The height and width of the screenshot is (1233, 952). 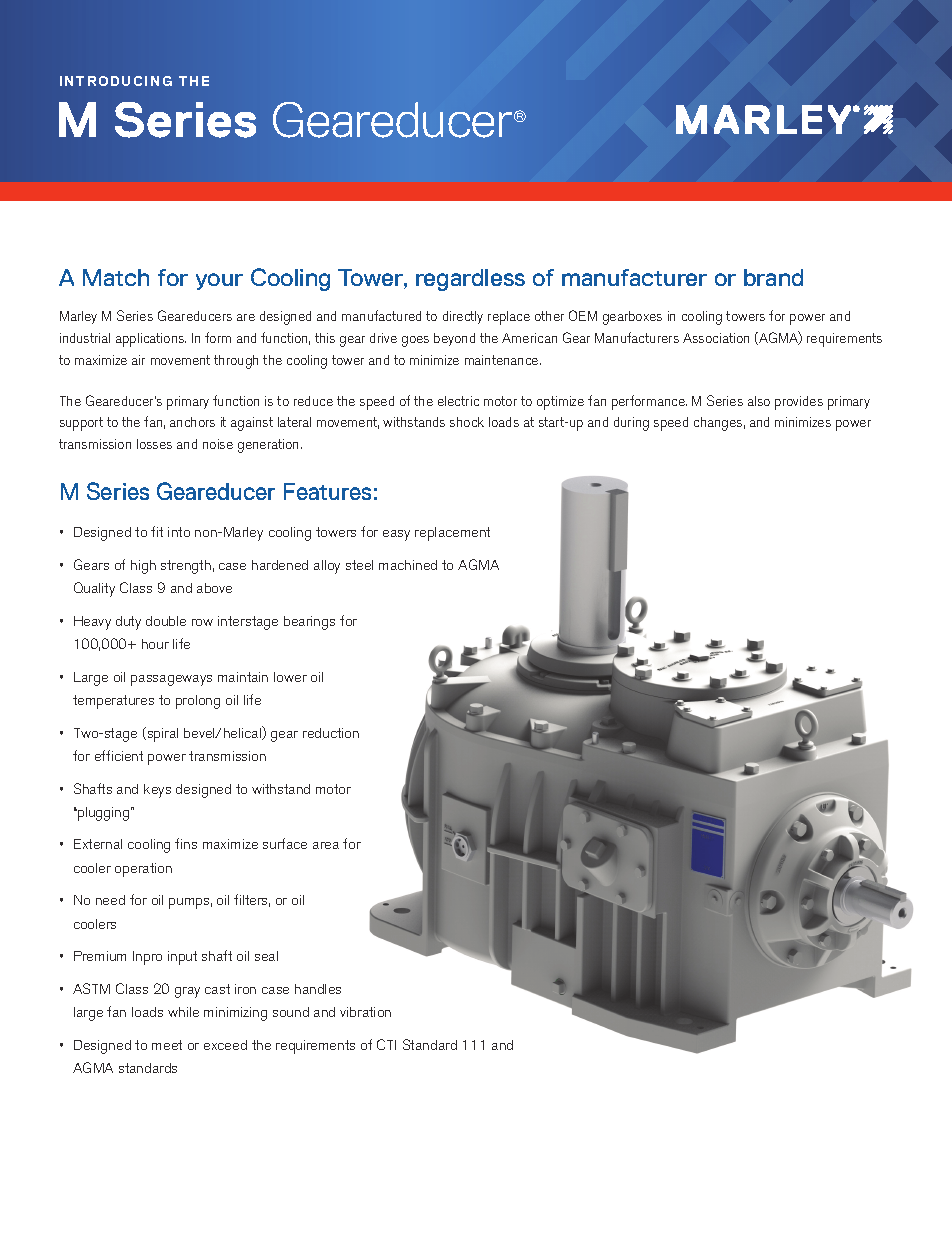 I want to click on handles, so click(x=318, y=989).
